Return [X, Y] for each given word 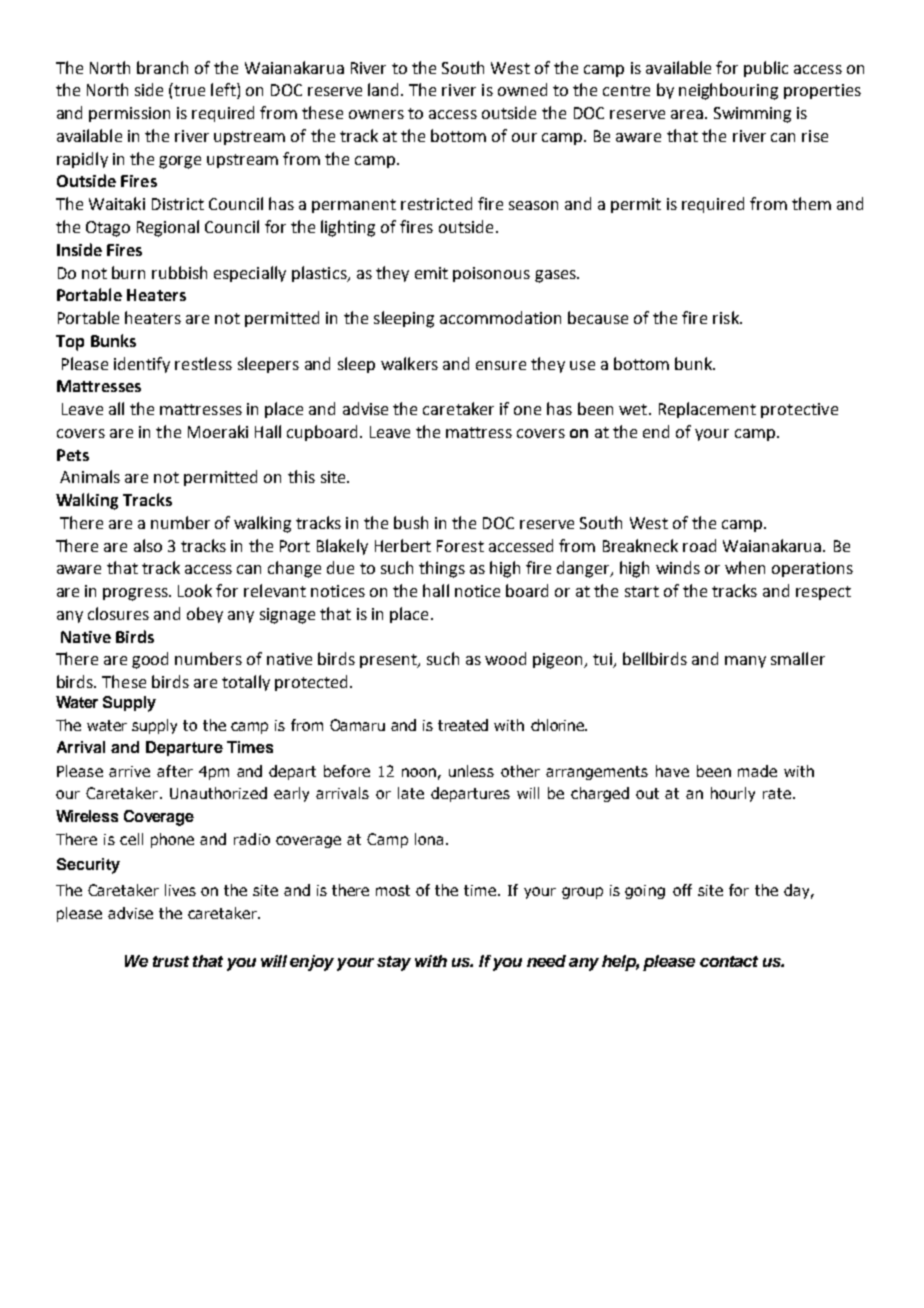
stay [394, 963]
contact [729, 961]
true [188, 89]
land [385, 89]
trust [171, 961]
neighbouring [728, 91]
